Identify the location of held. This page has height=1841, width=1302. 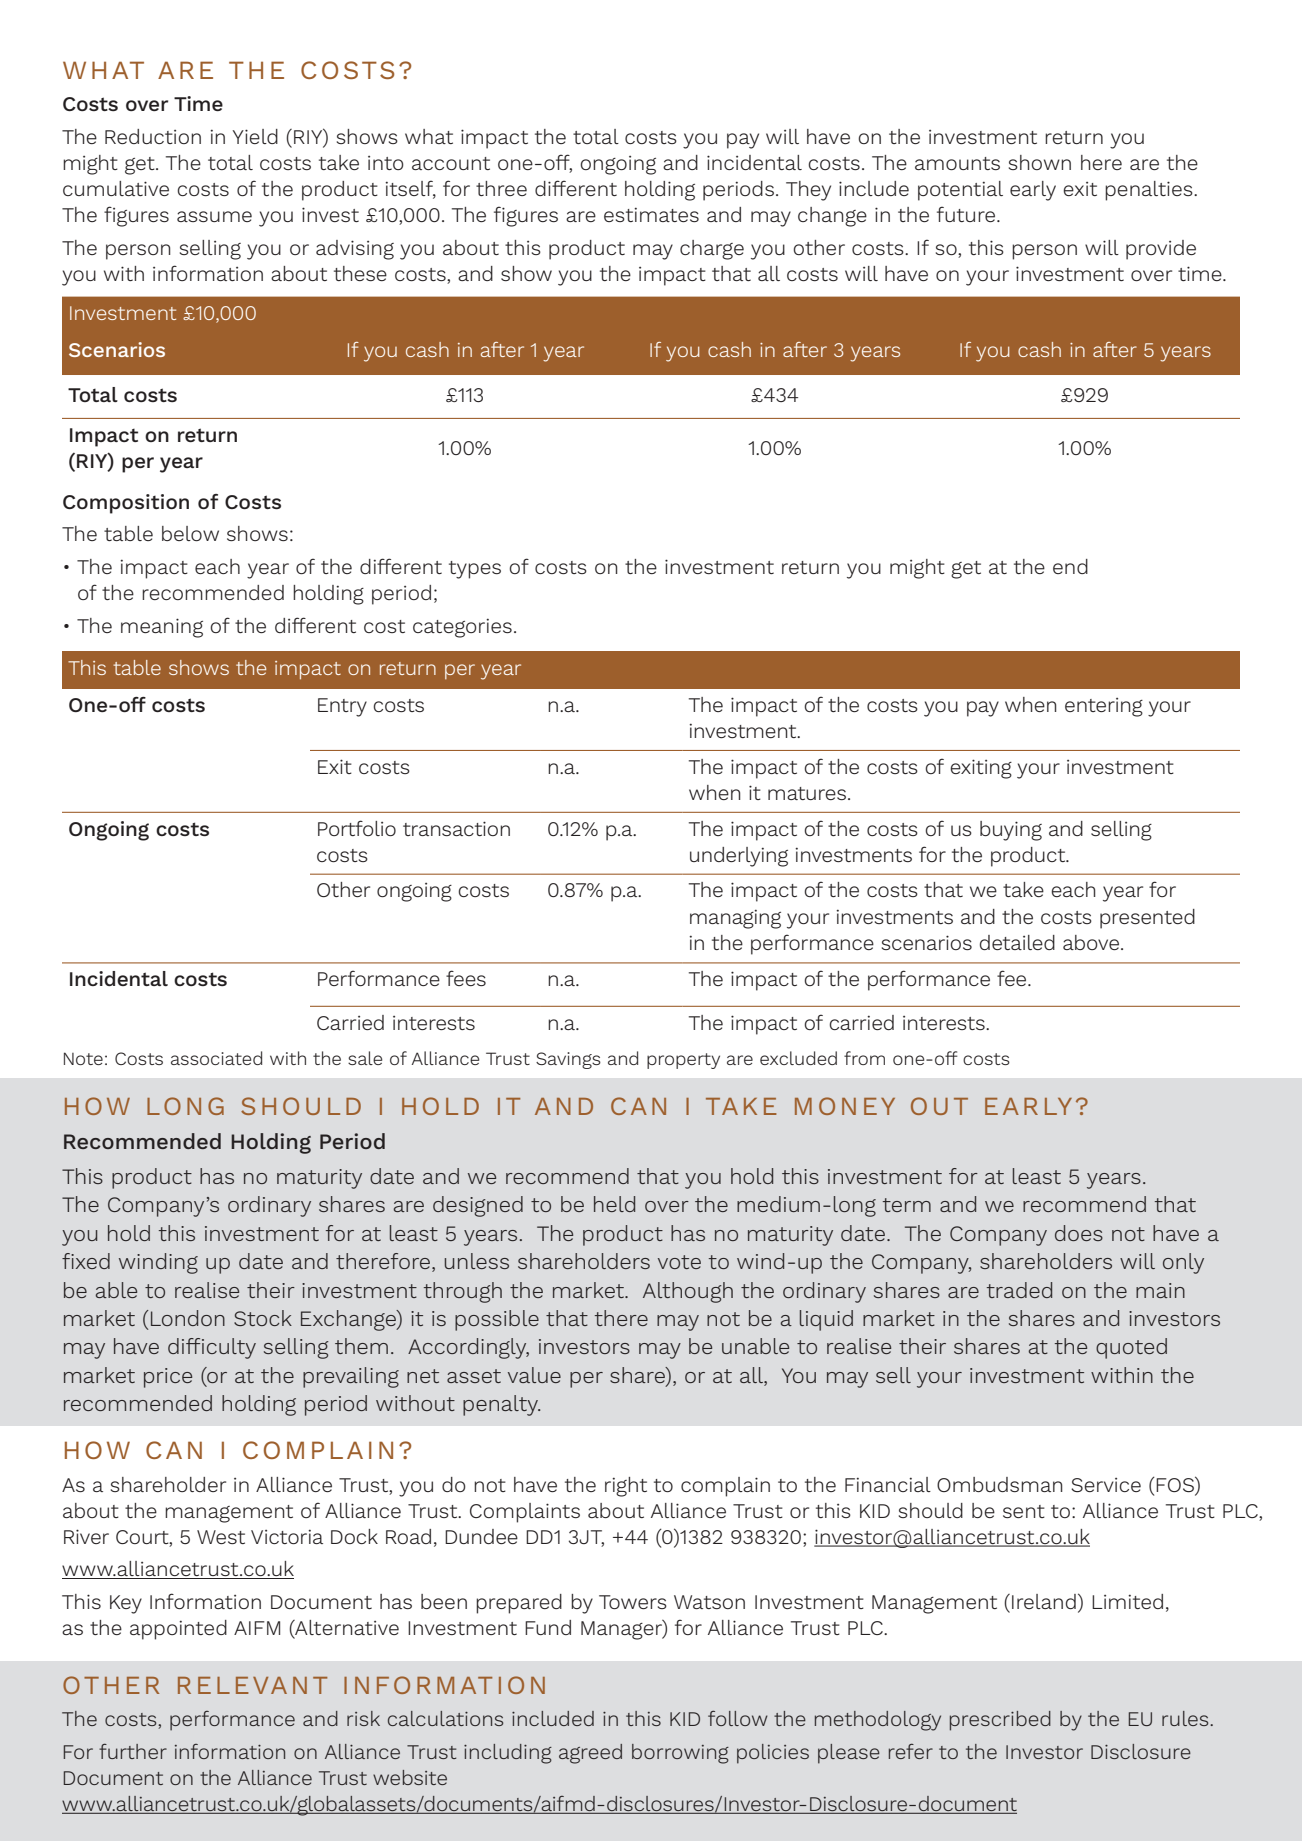
(614, 1204).
